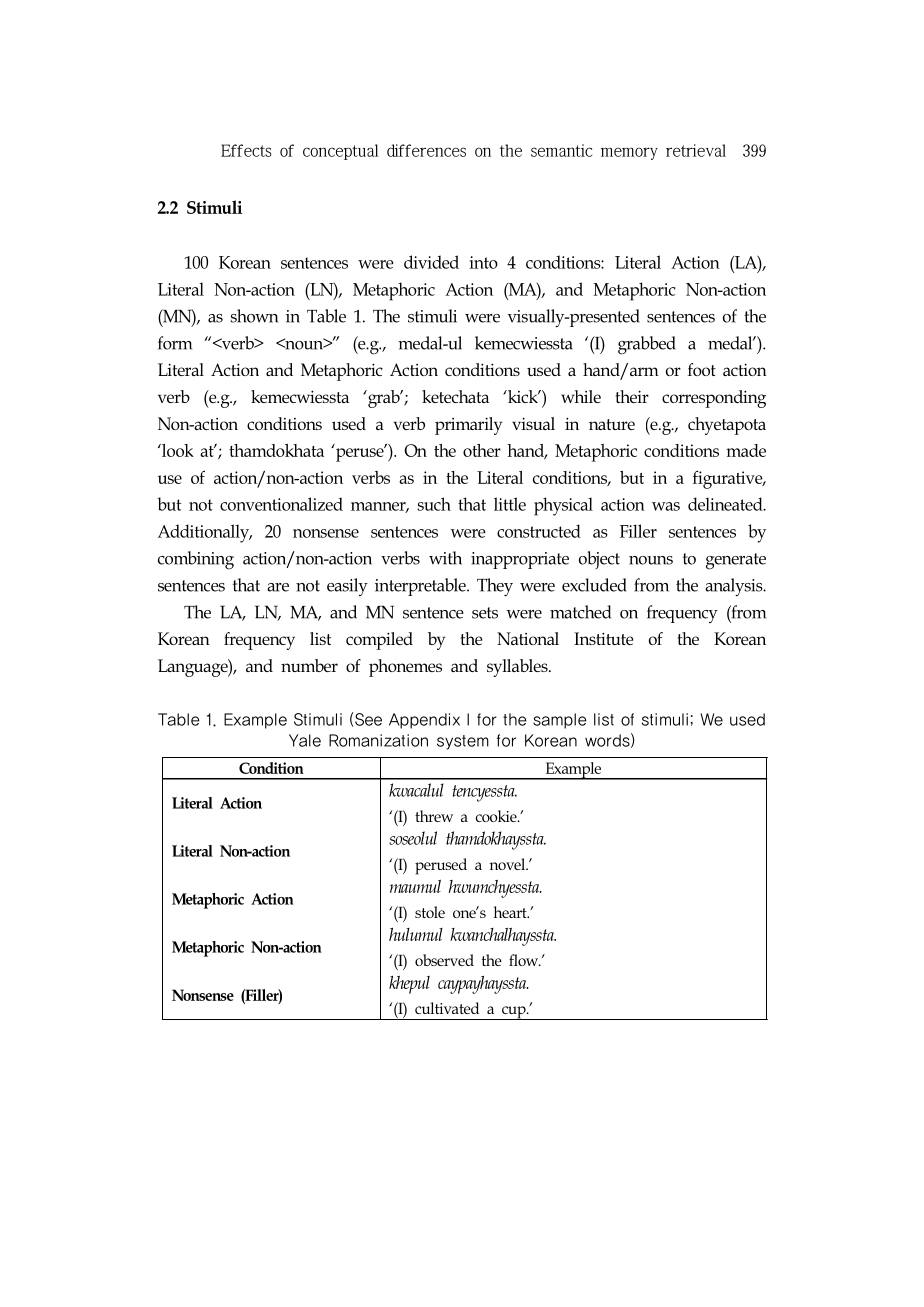 The width and height of the screenshot is (924, 1307). Describe the element at coordinates (424, 721) in the screenshot. I see `Appendix` at that location.
